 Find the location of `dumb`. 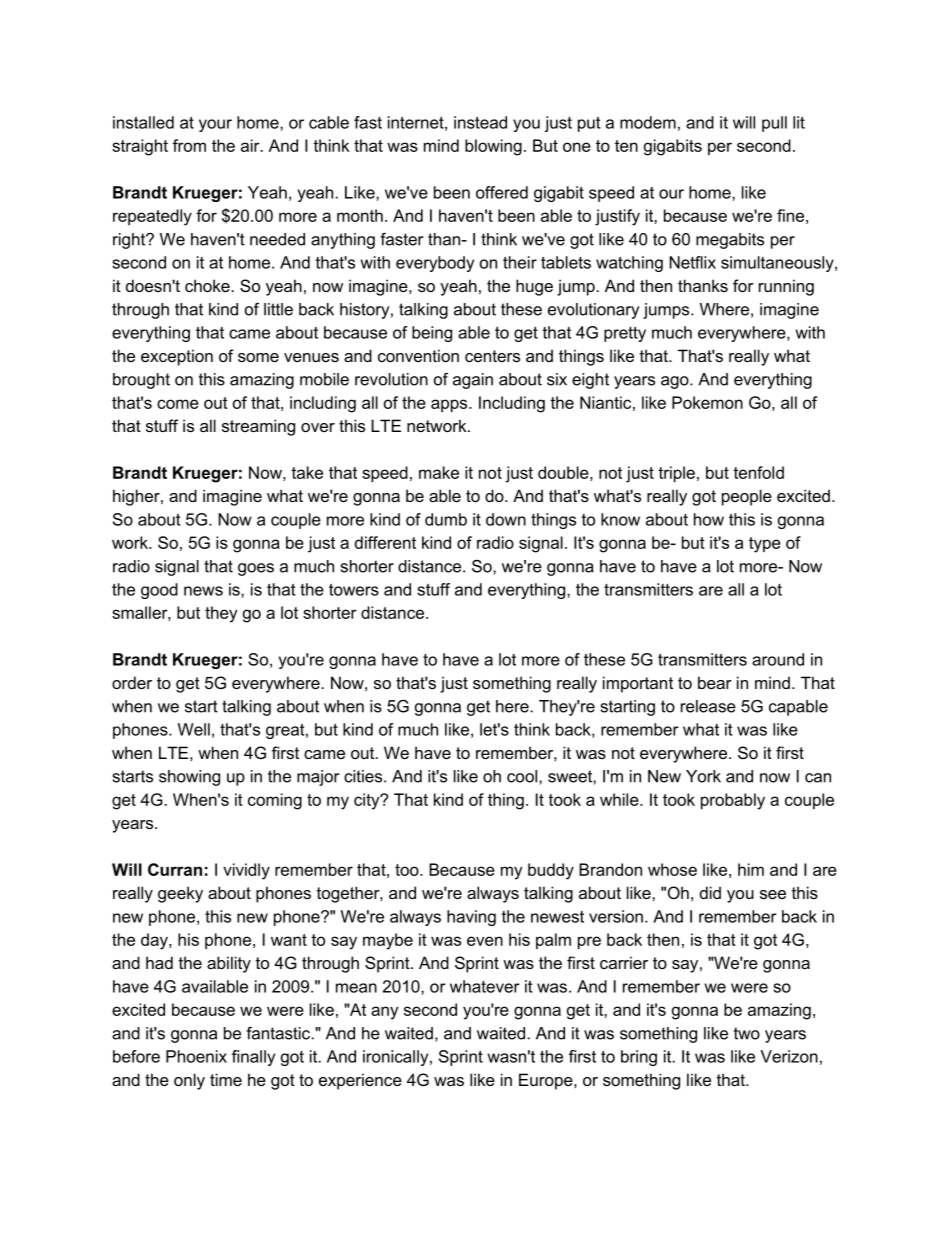

dumb is located at coordinates (446, 519).
